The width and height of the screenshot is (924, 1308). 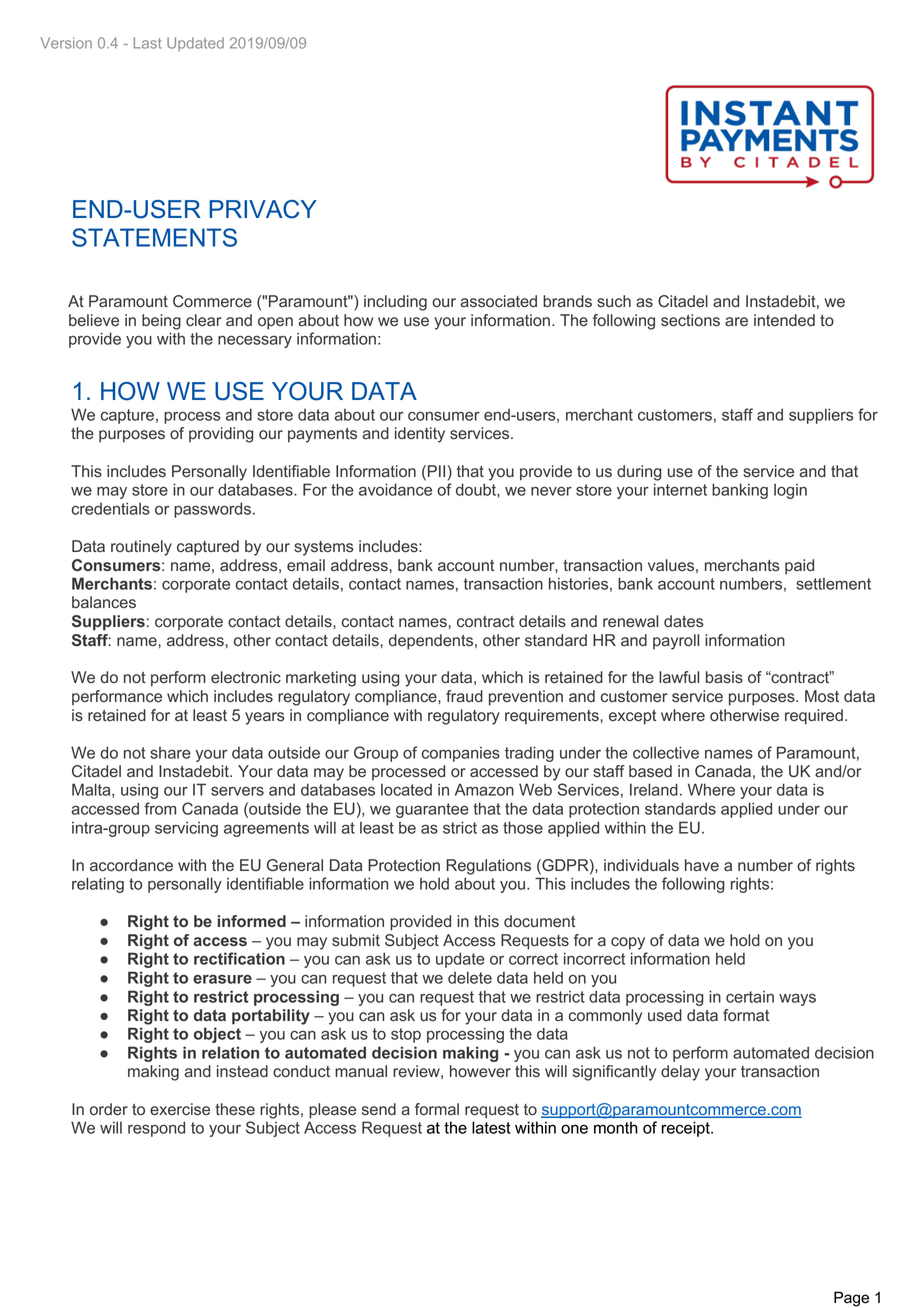 I want to click on fraud, so click(x=464, y=696).
